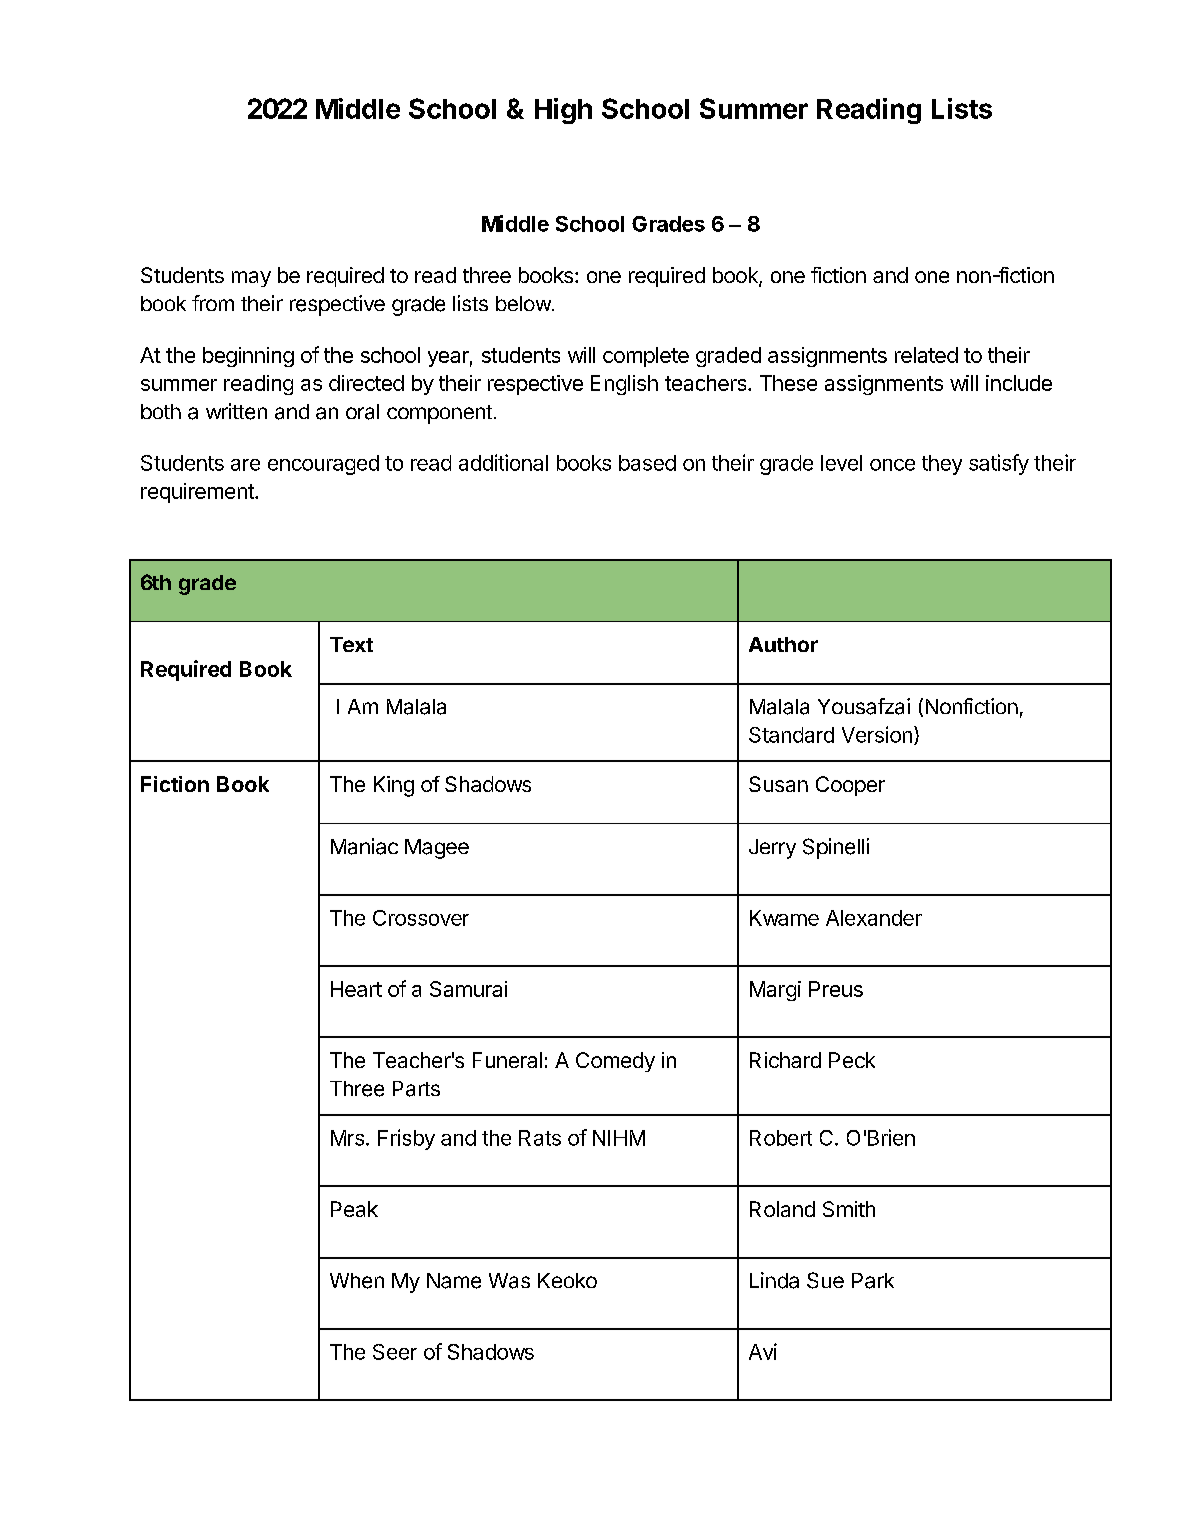  Describe the element at coordinates (877, 734) in the screenshot. I see `Version` at that location.
